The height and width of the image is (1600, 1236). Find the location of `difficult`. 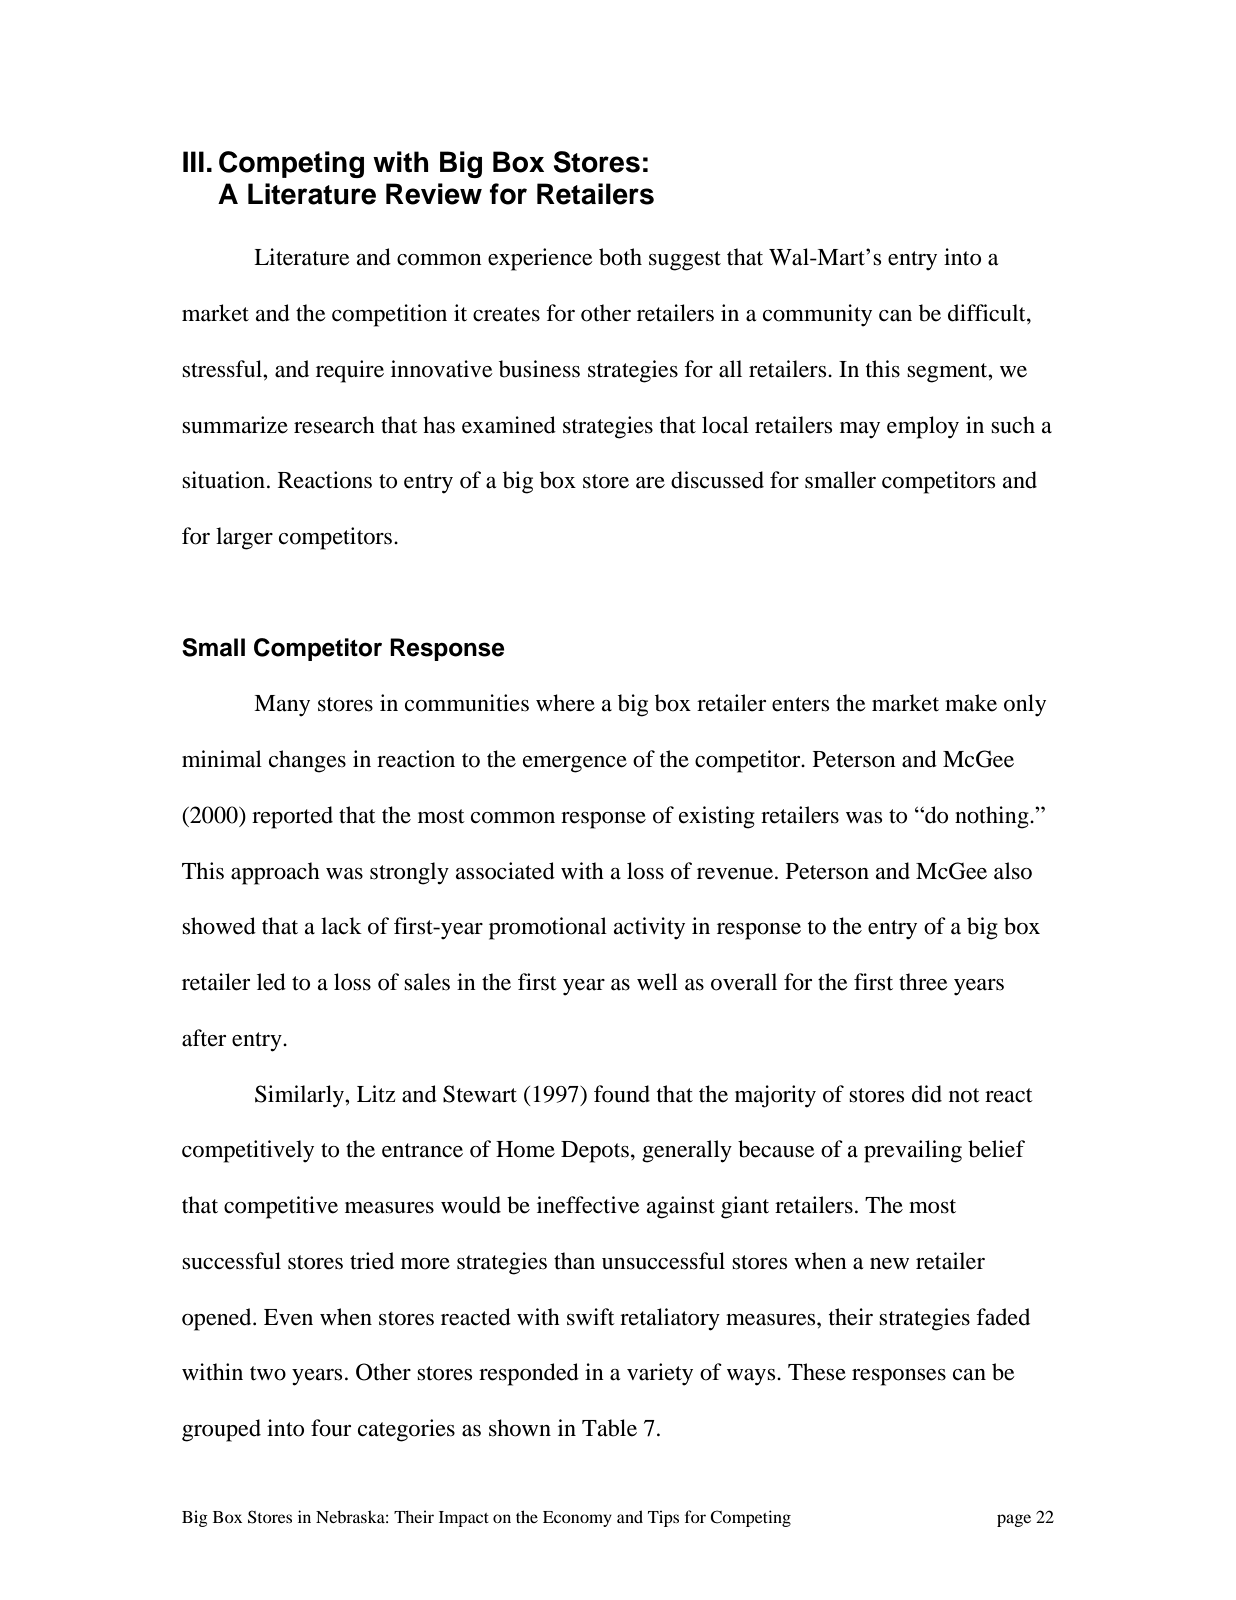

difficult is located at coordinates (988, 313).
